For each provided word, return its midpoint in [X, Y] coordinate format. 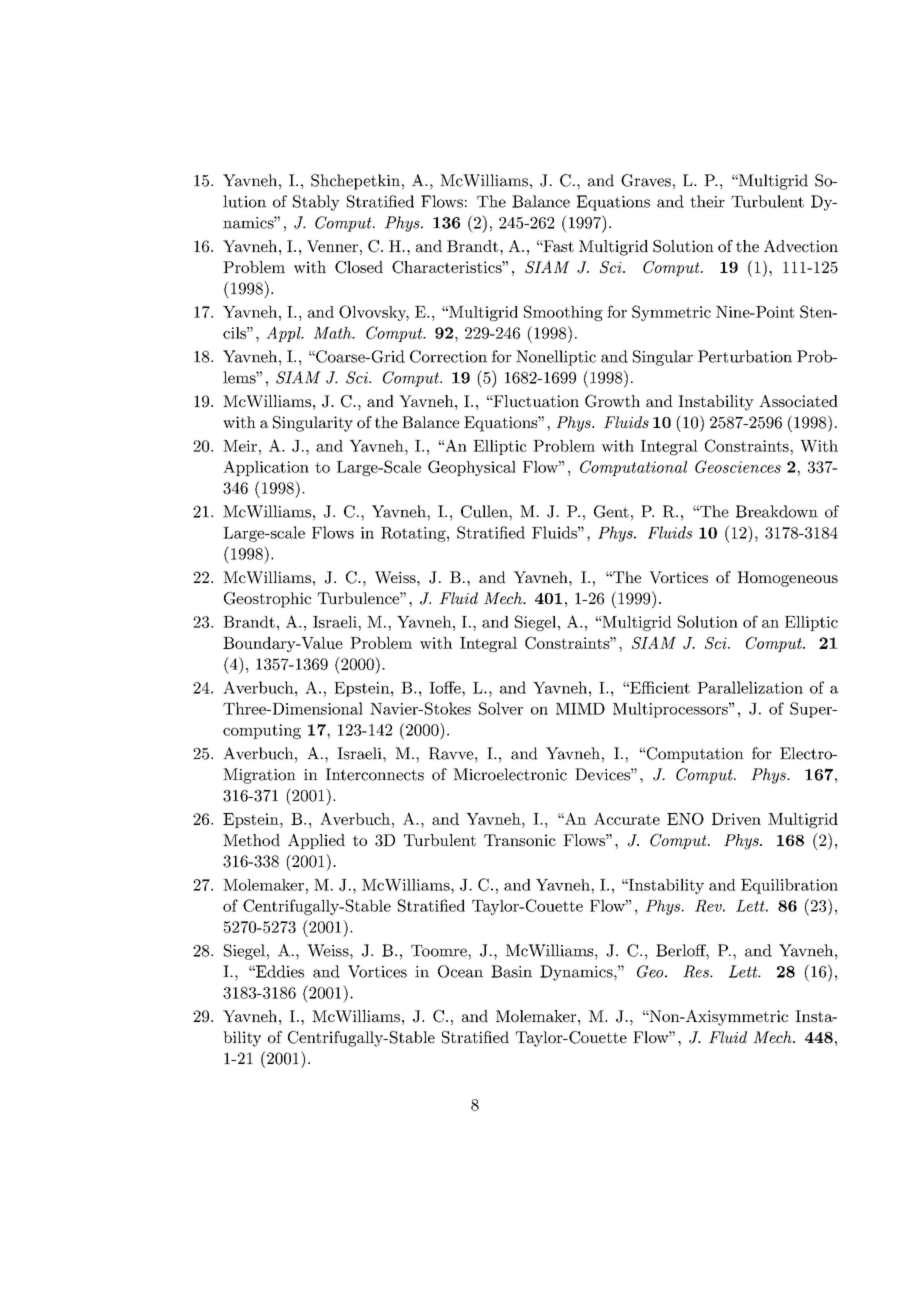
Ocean [460, 971]
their [707, 201]
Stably [316, 203]
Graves [646, 180]
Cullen [485, 511]
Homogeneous [787, 579]
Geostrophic [267, 600]
